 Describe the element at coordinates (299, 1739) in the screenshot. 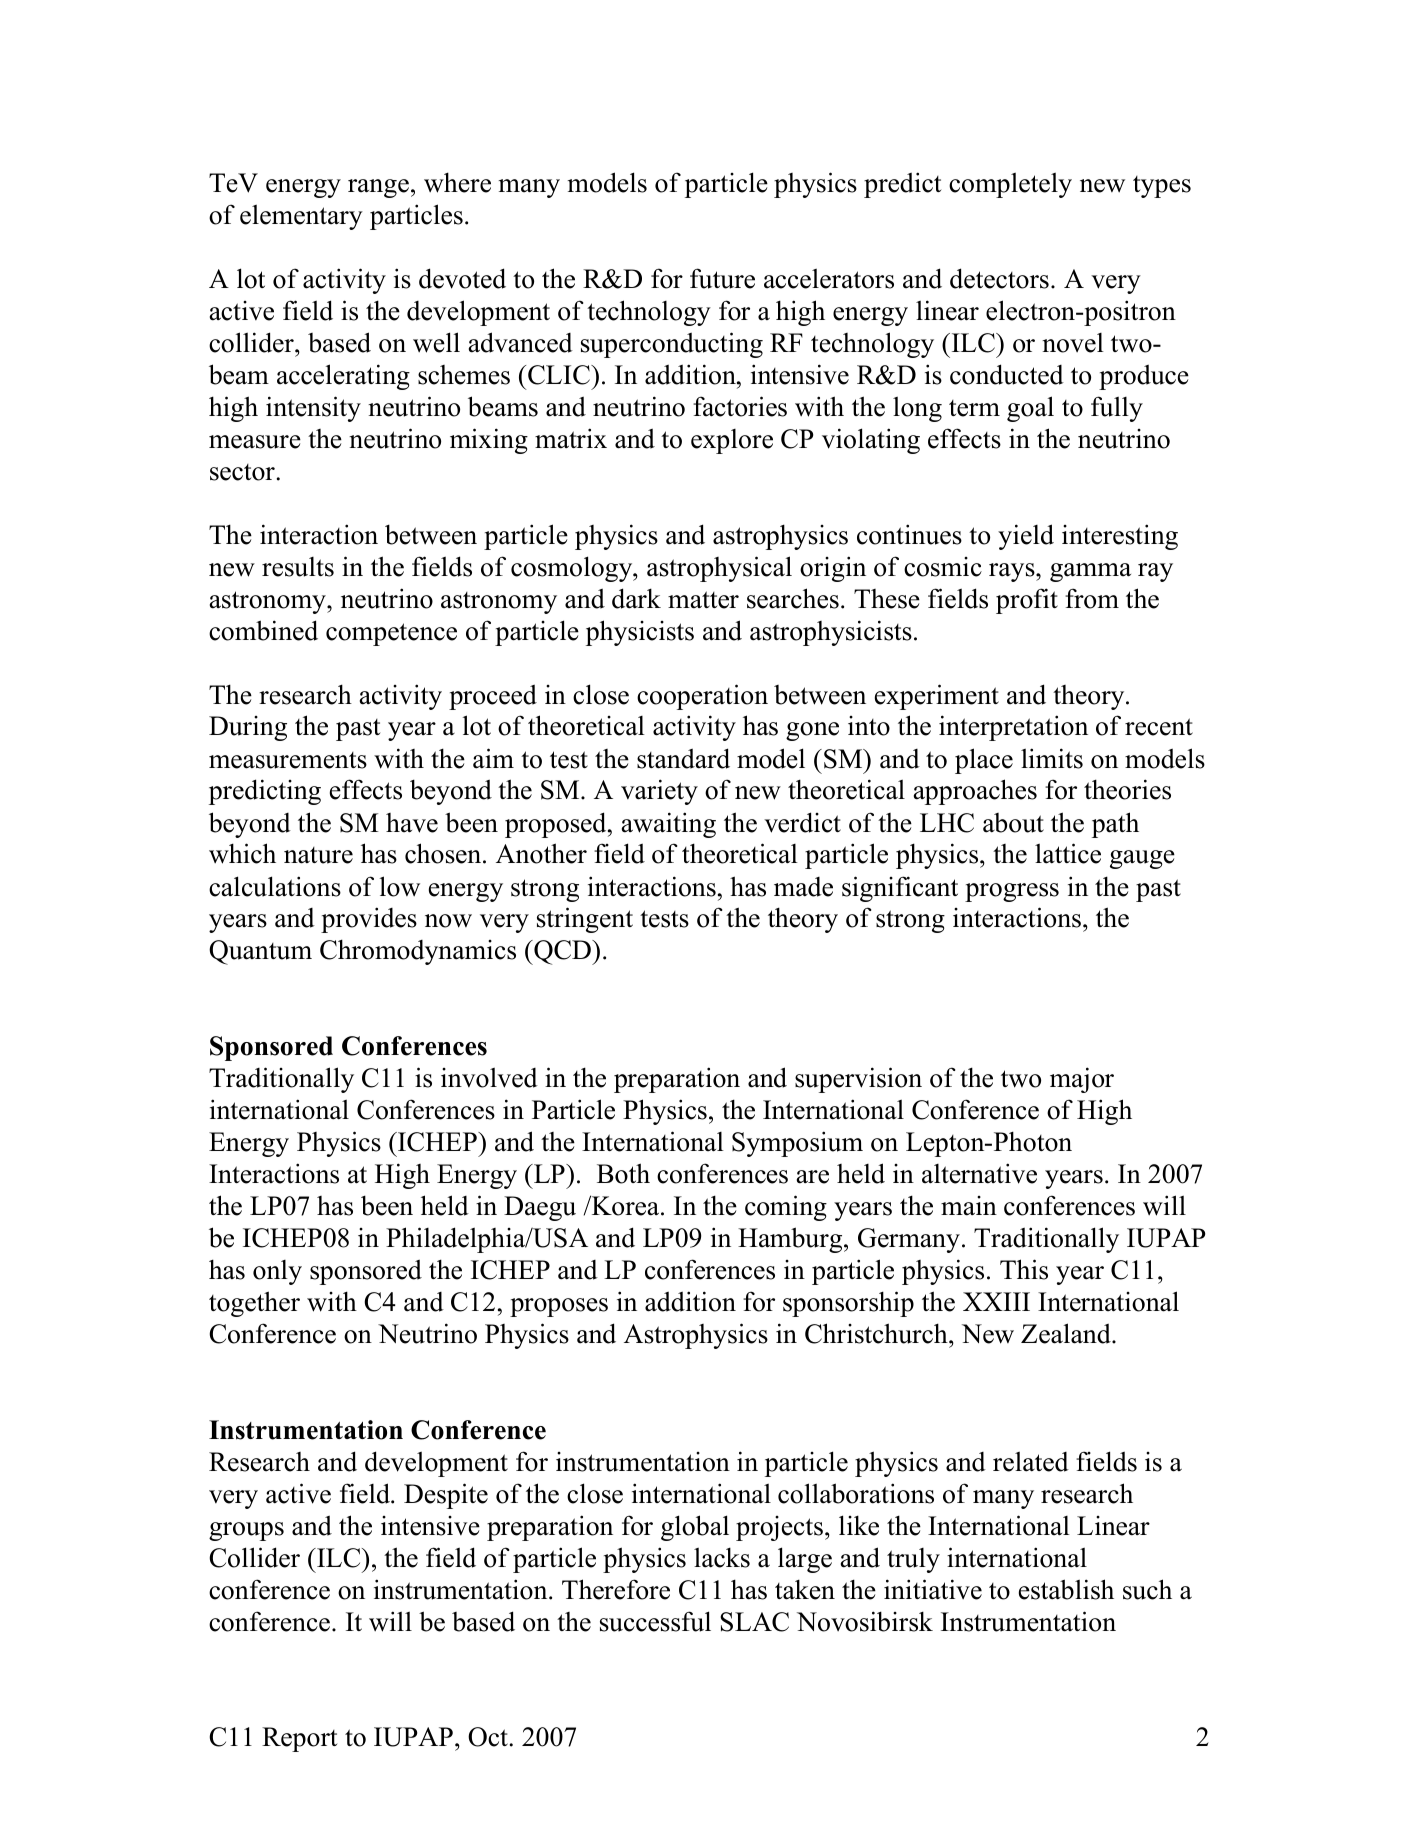

I see `Report` at that location.
